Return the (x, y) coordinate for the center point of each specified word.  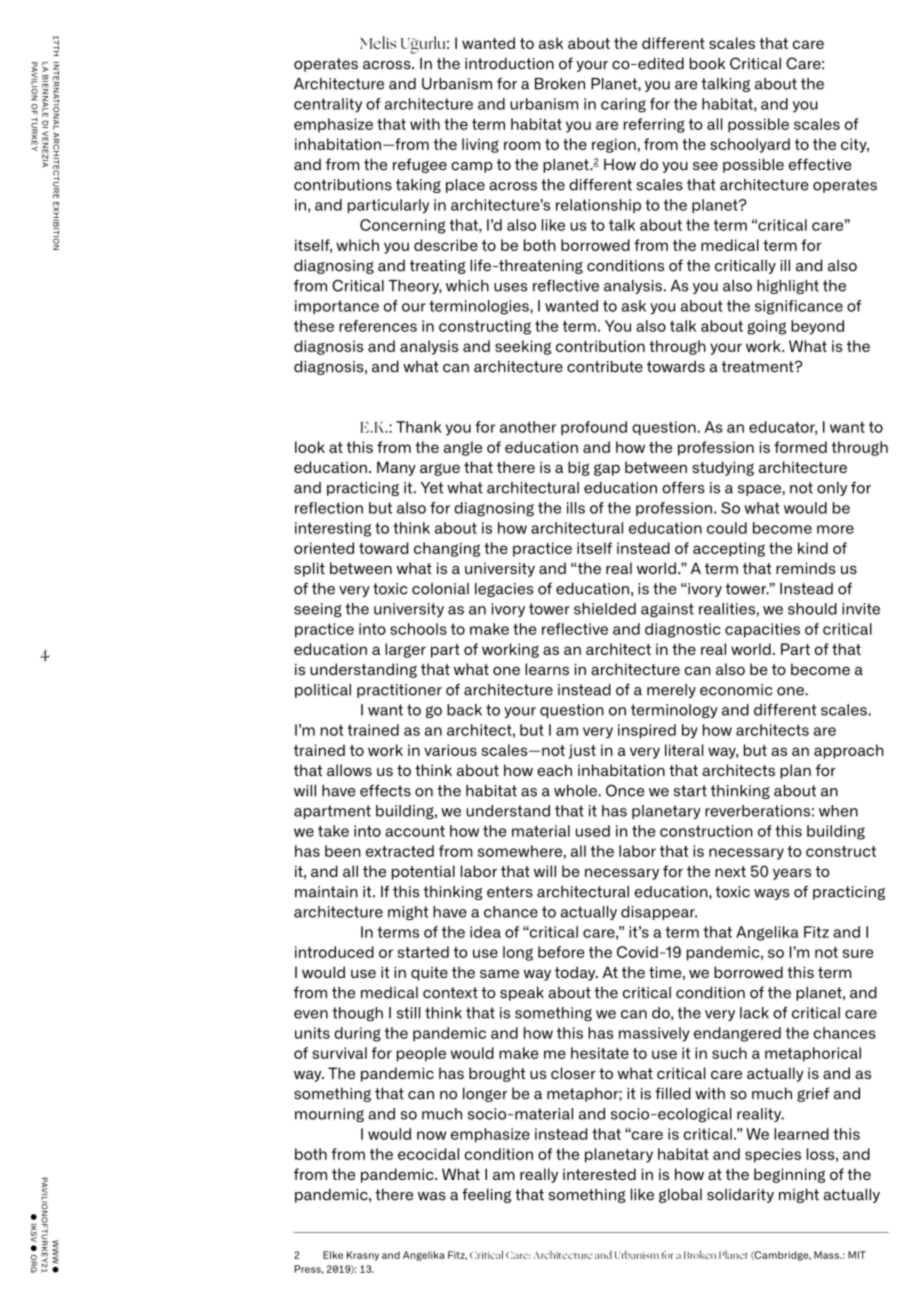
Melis (378, 42)
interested (599, 1174)
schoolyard (750, 145)
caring (623, 105)
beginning (789, 1175)
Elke (333, 1255)
